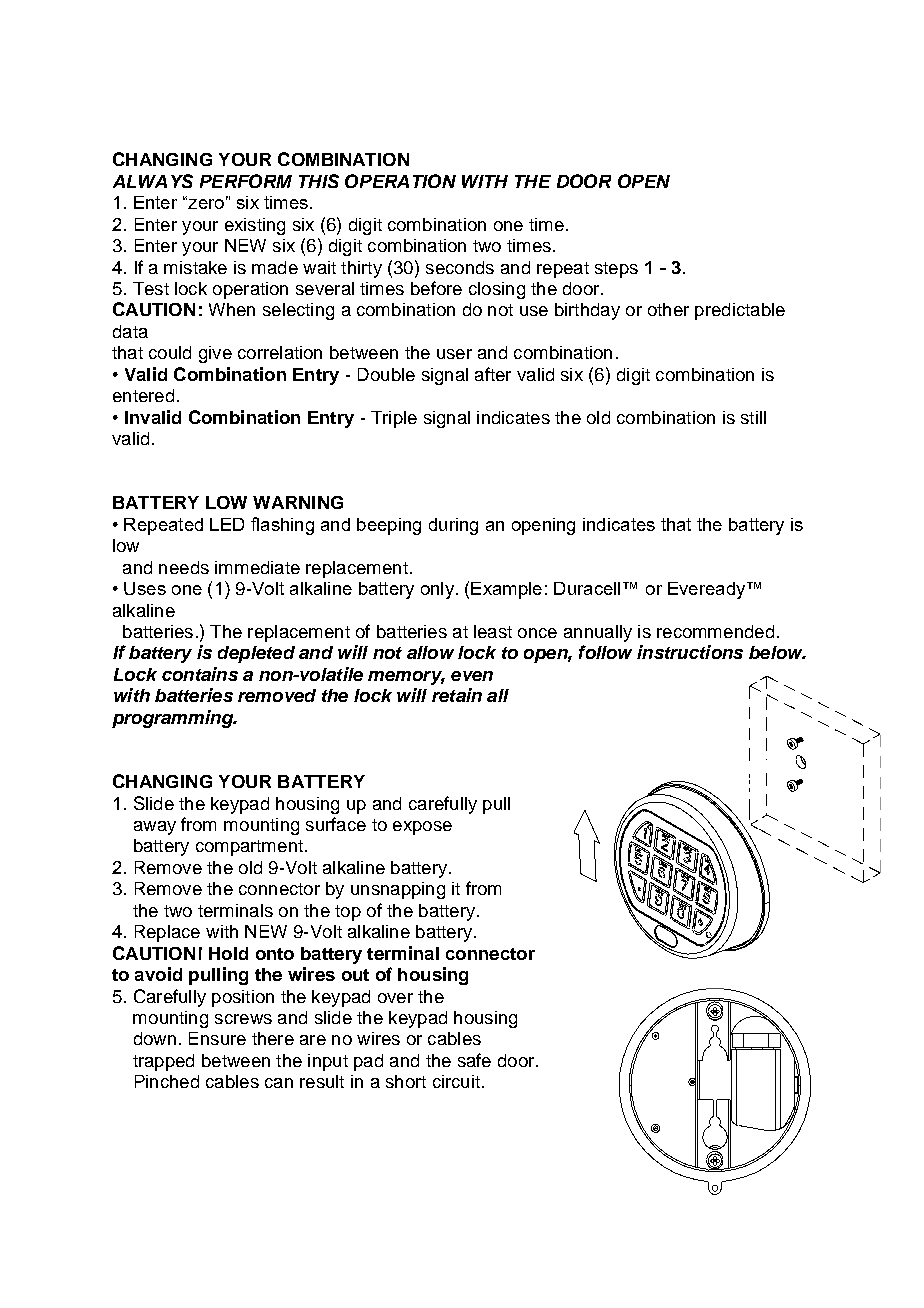  Describe the element at coordinates (616, 270) in the page. I see `steps` at that location.
